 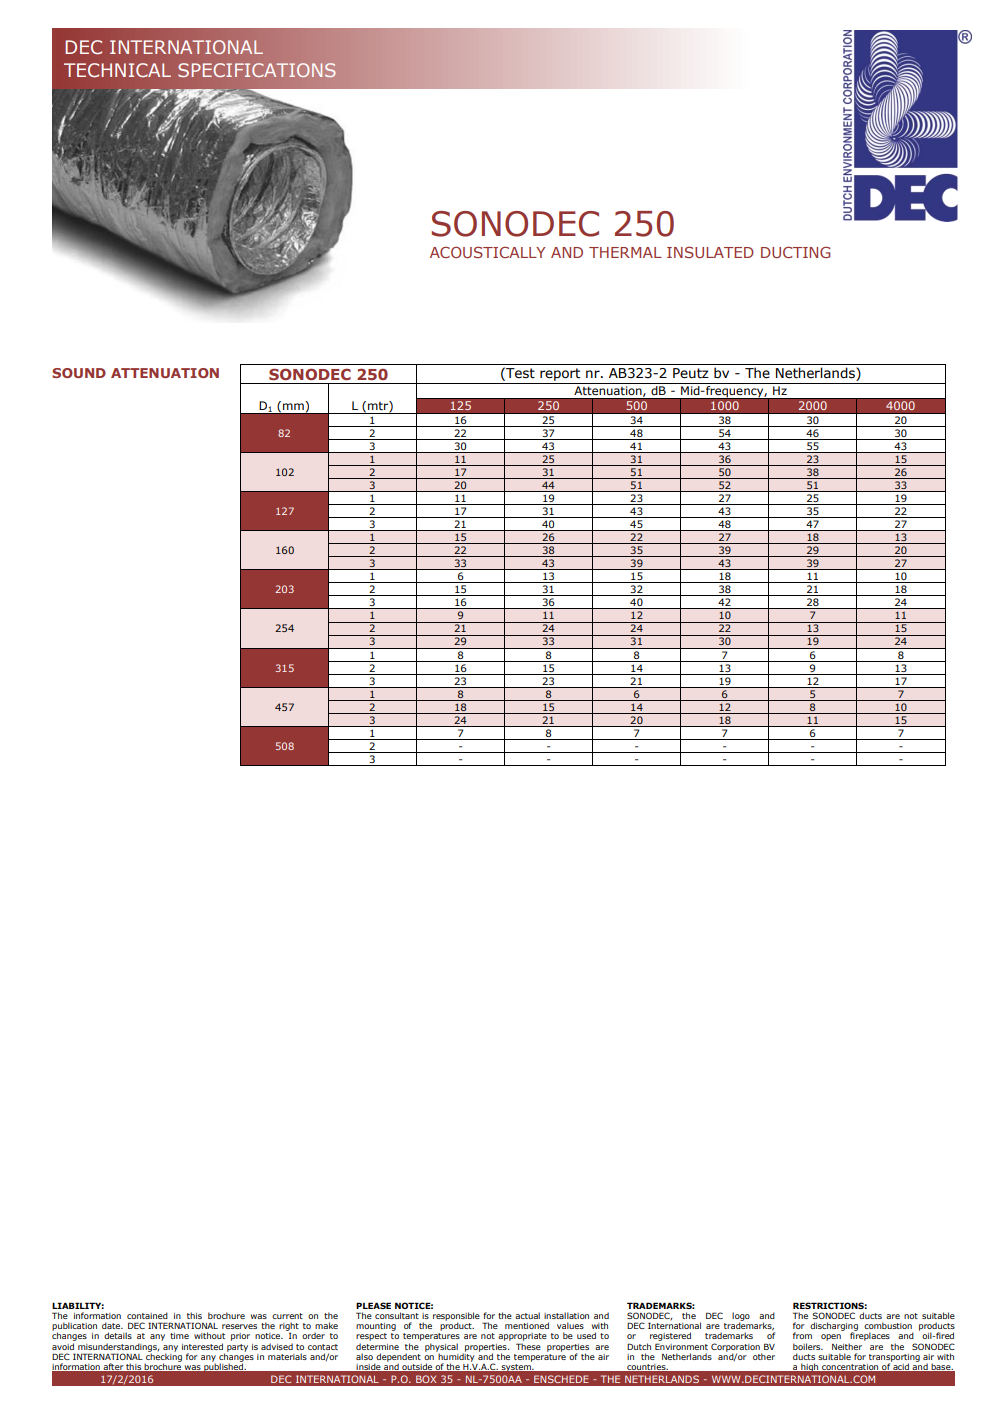 What do you see at coordinates (625, 252) in the screenshot?
I see `THERMAL` at bounding box center [625, 252].
